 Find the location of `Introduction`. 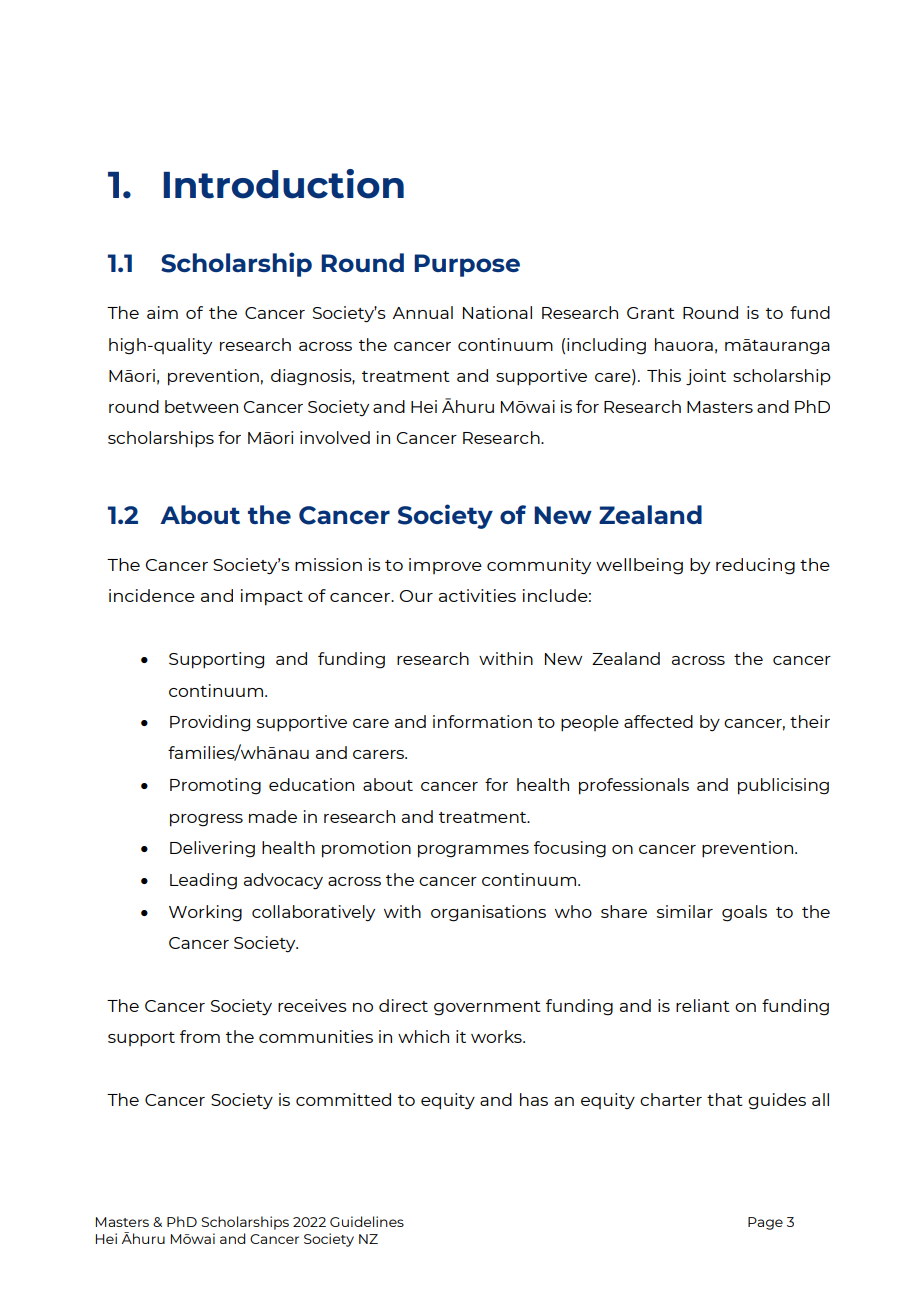

Introduction is located at coordinates (283, 184).
